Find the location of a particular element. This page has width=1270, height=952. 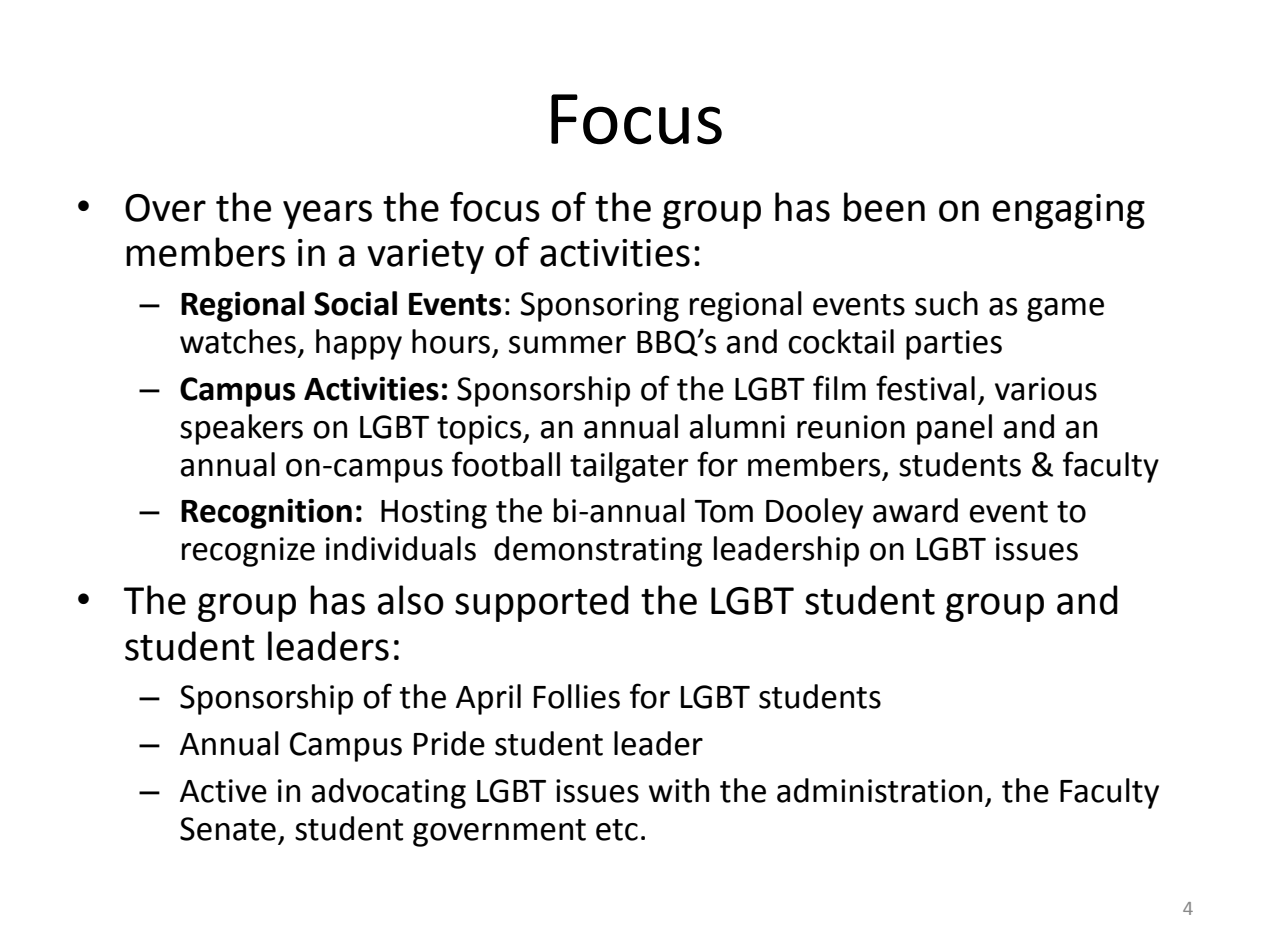

award is located at coordinates (915, 510).
